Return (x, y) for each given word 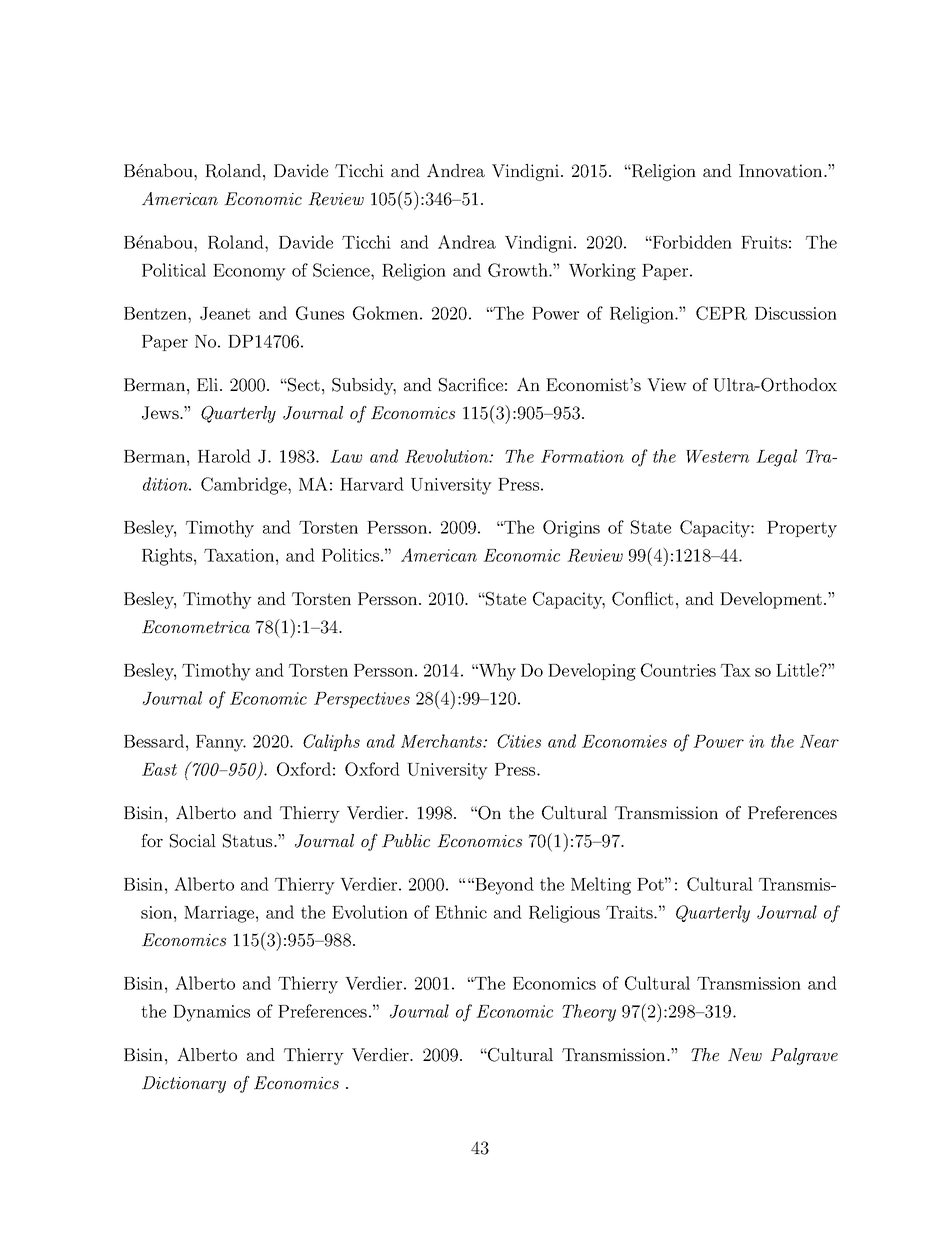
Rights (167, 557)
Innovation (782, 170)
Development (771, 600)
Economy (249, 272)
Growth (519, 270)
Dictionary (184, 1084)
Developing (592, 672)
